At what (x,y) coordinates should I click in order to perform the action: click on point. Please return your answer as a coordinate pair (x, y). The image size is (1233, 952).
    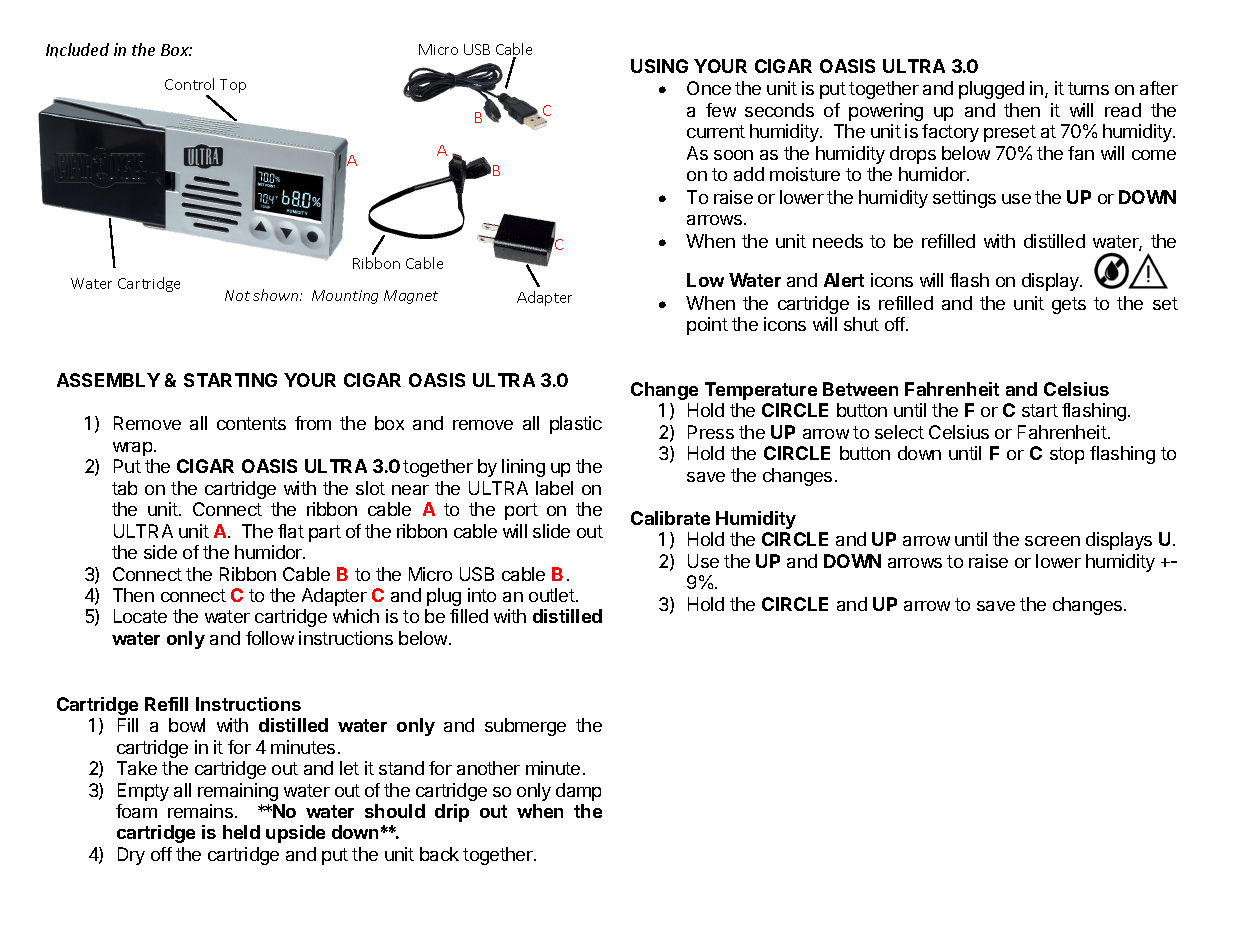
    Looking at the image, I should click on (707, 326).
